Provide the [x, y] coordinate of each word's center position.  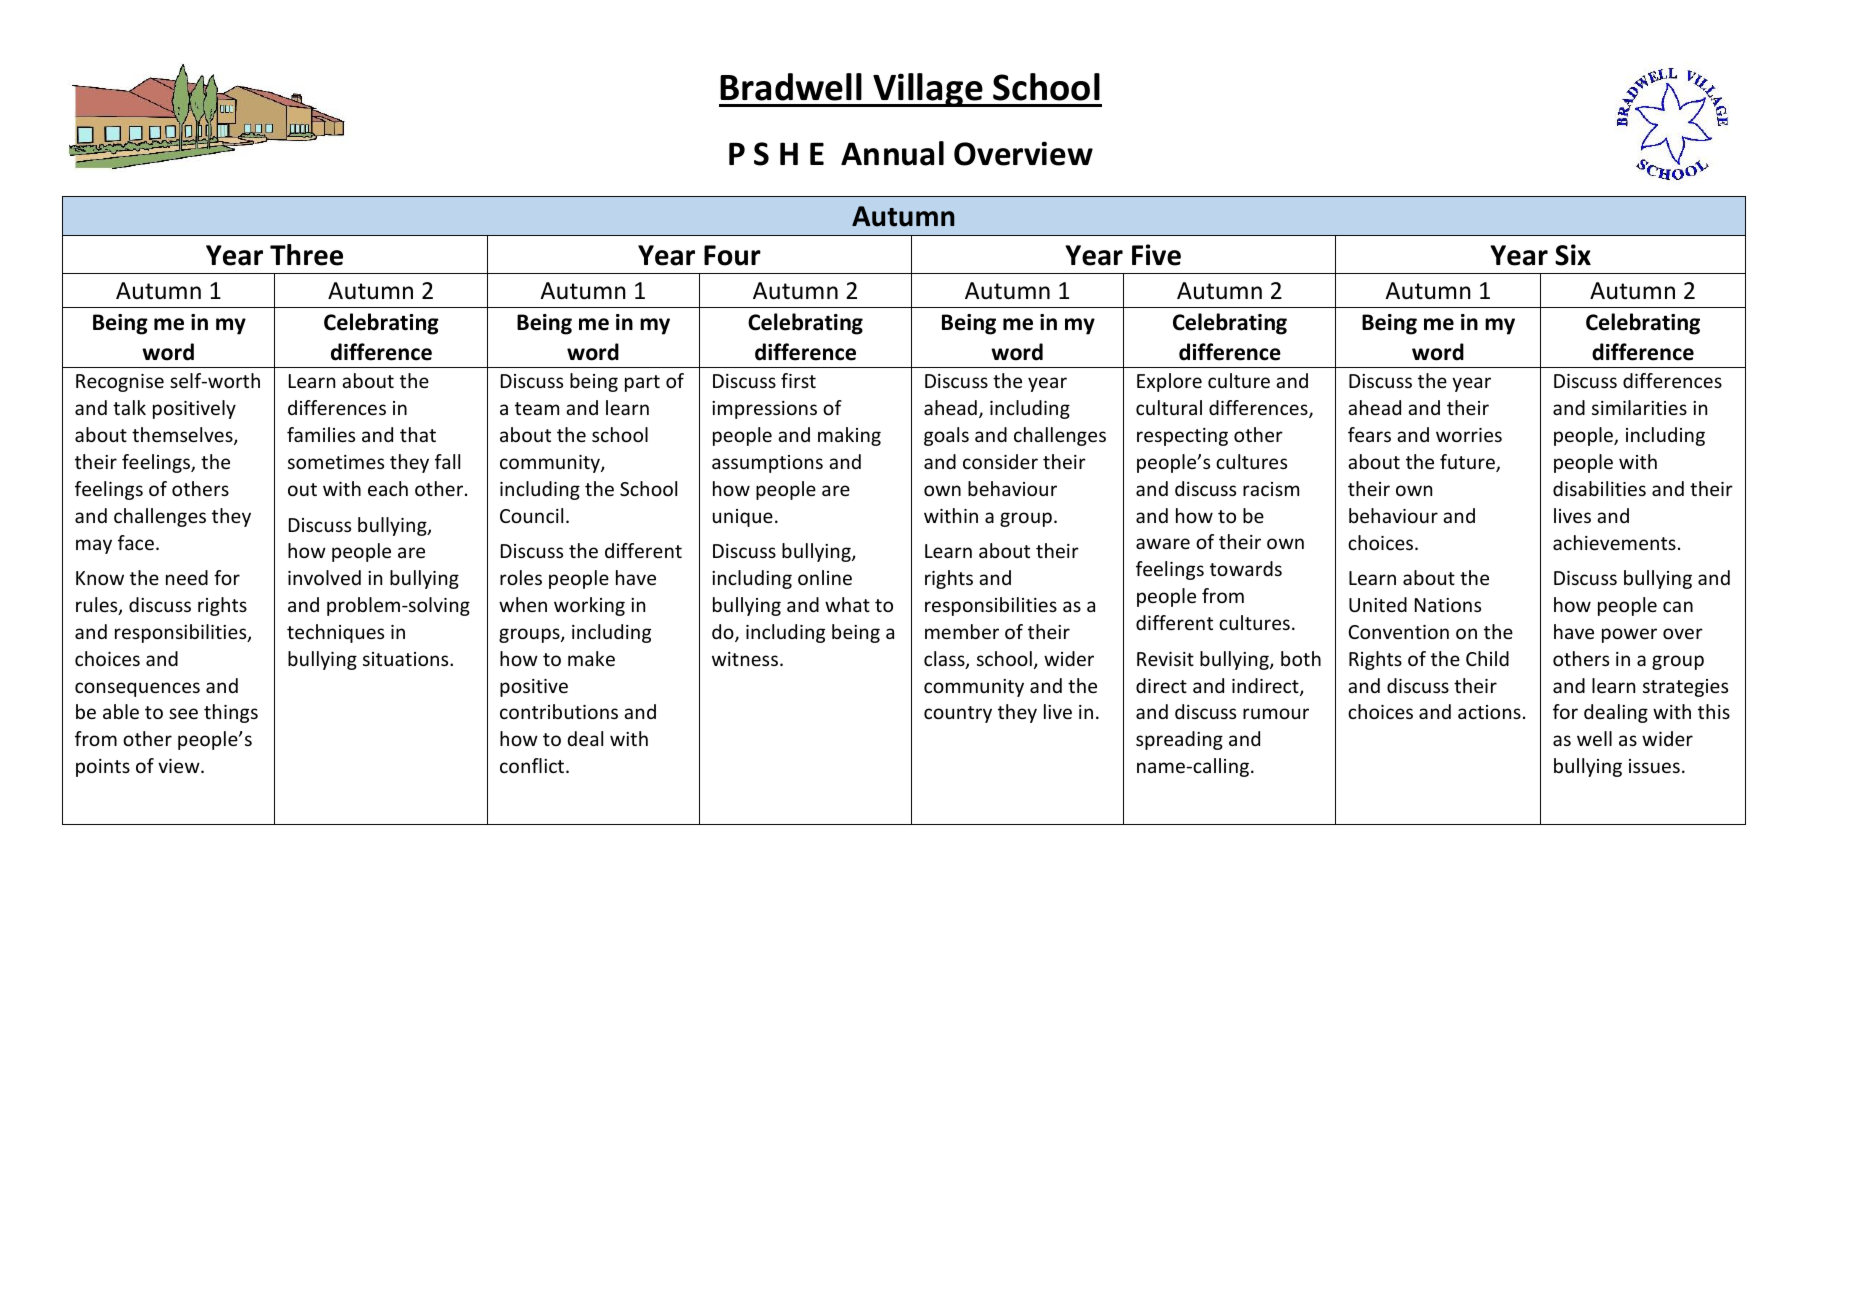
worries [1469, 435]
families [321, 434]
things [231, 713]
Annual [892, 153]
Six [1573, 255]
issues [1654, 766]
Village [928, 90]
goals [946, 436]
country [958, 714]
